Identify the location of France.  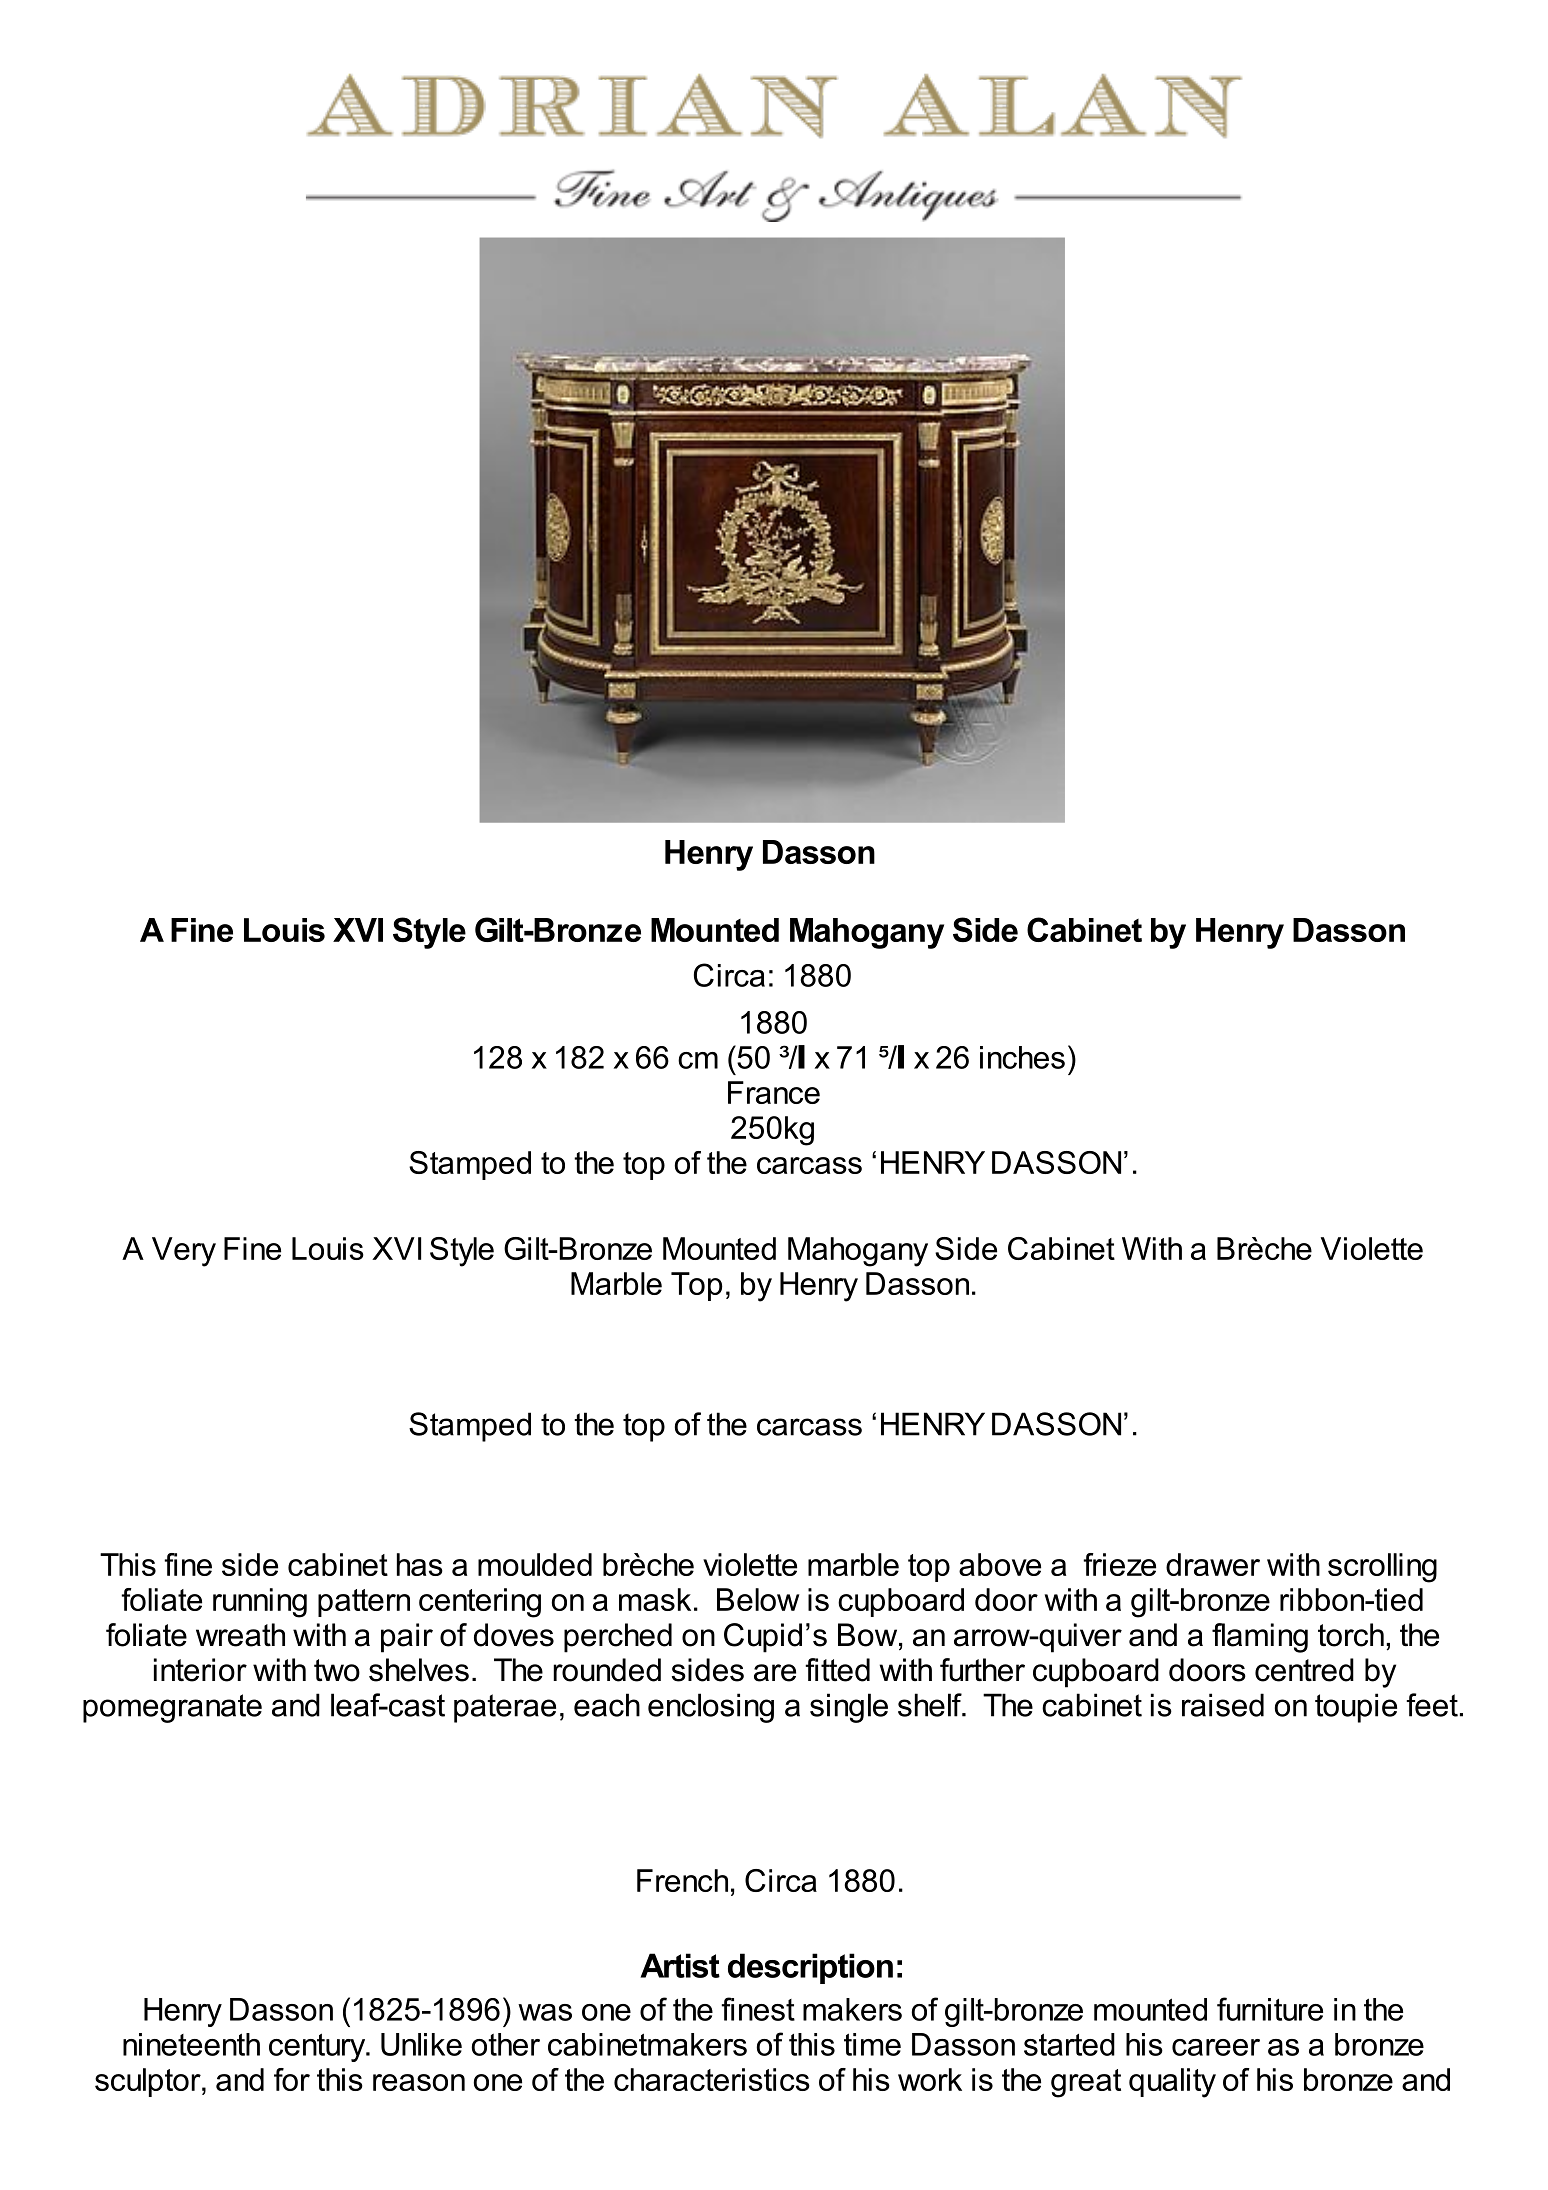
(774, 1092).
